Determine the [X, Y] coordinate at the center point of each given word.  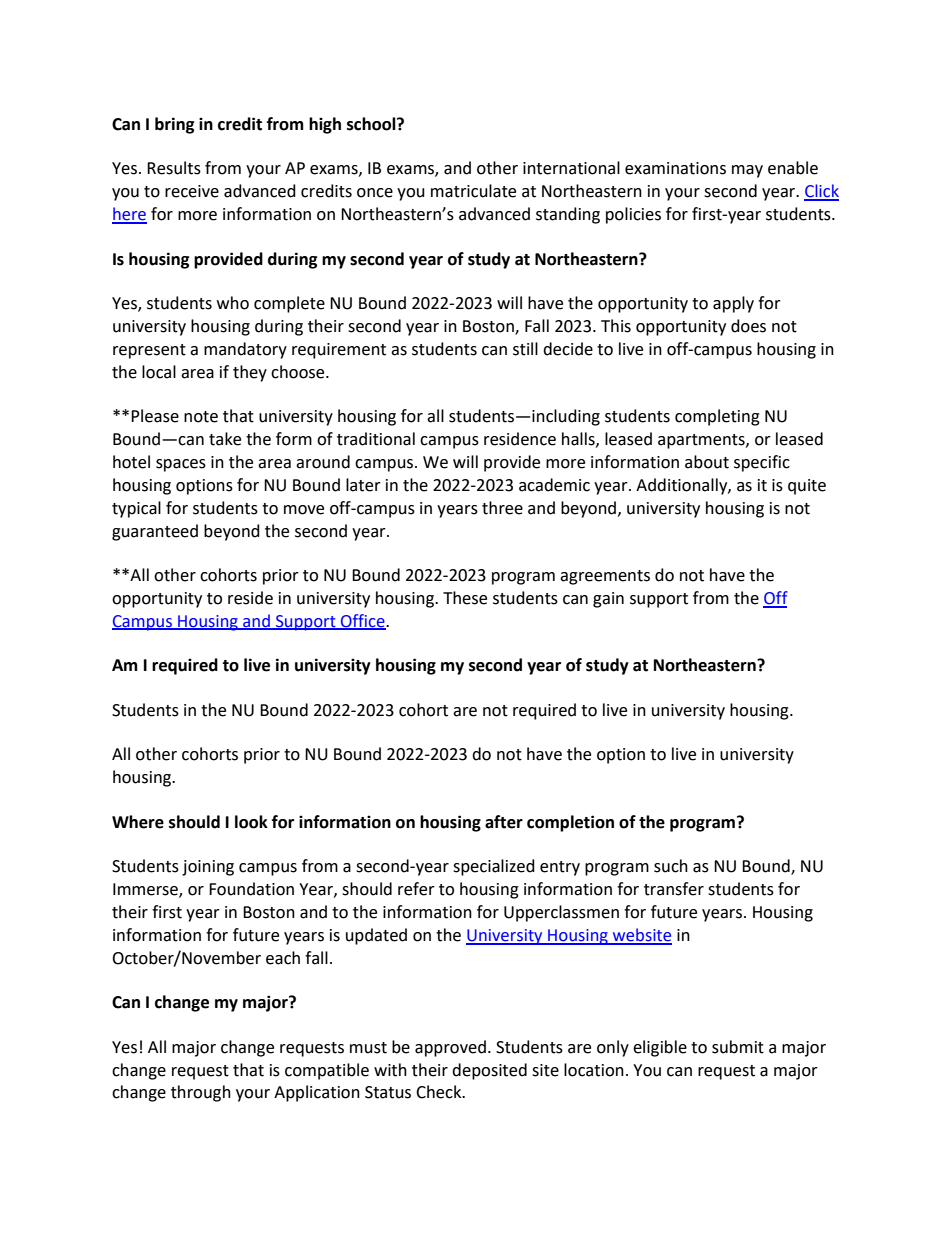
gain [608, 600]
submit [738, 1047]
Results [174, 168]
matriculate [473, 191]
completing [717, 417]
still [525, 349]
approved [450, 1048]
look [251, 822]
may [747, 171]
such [671, 866]
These [465, 598]
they [250, 373]
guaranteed [155, 532]
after [504, 822]
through [201, 1093]
